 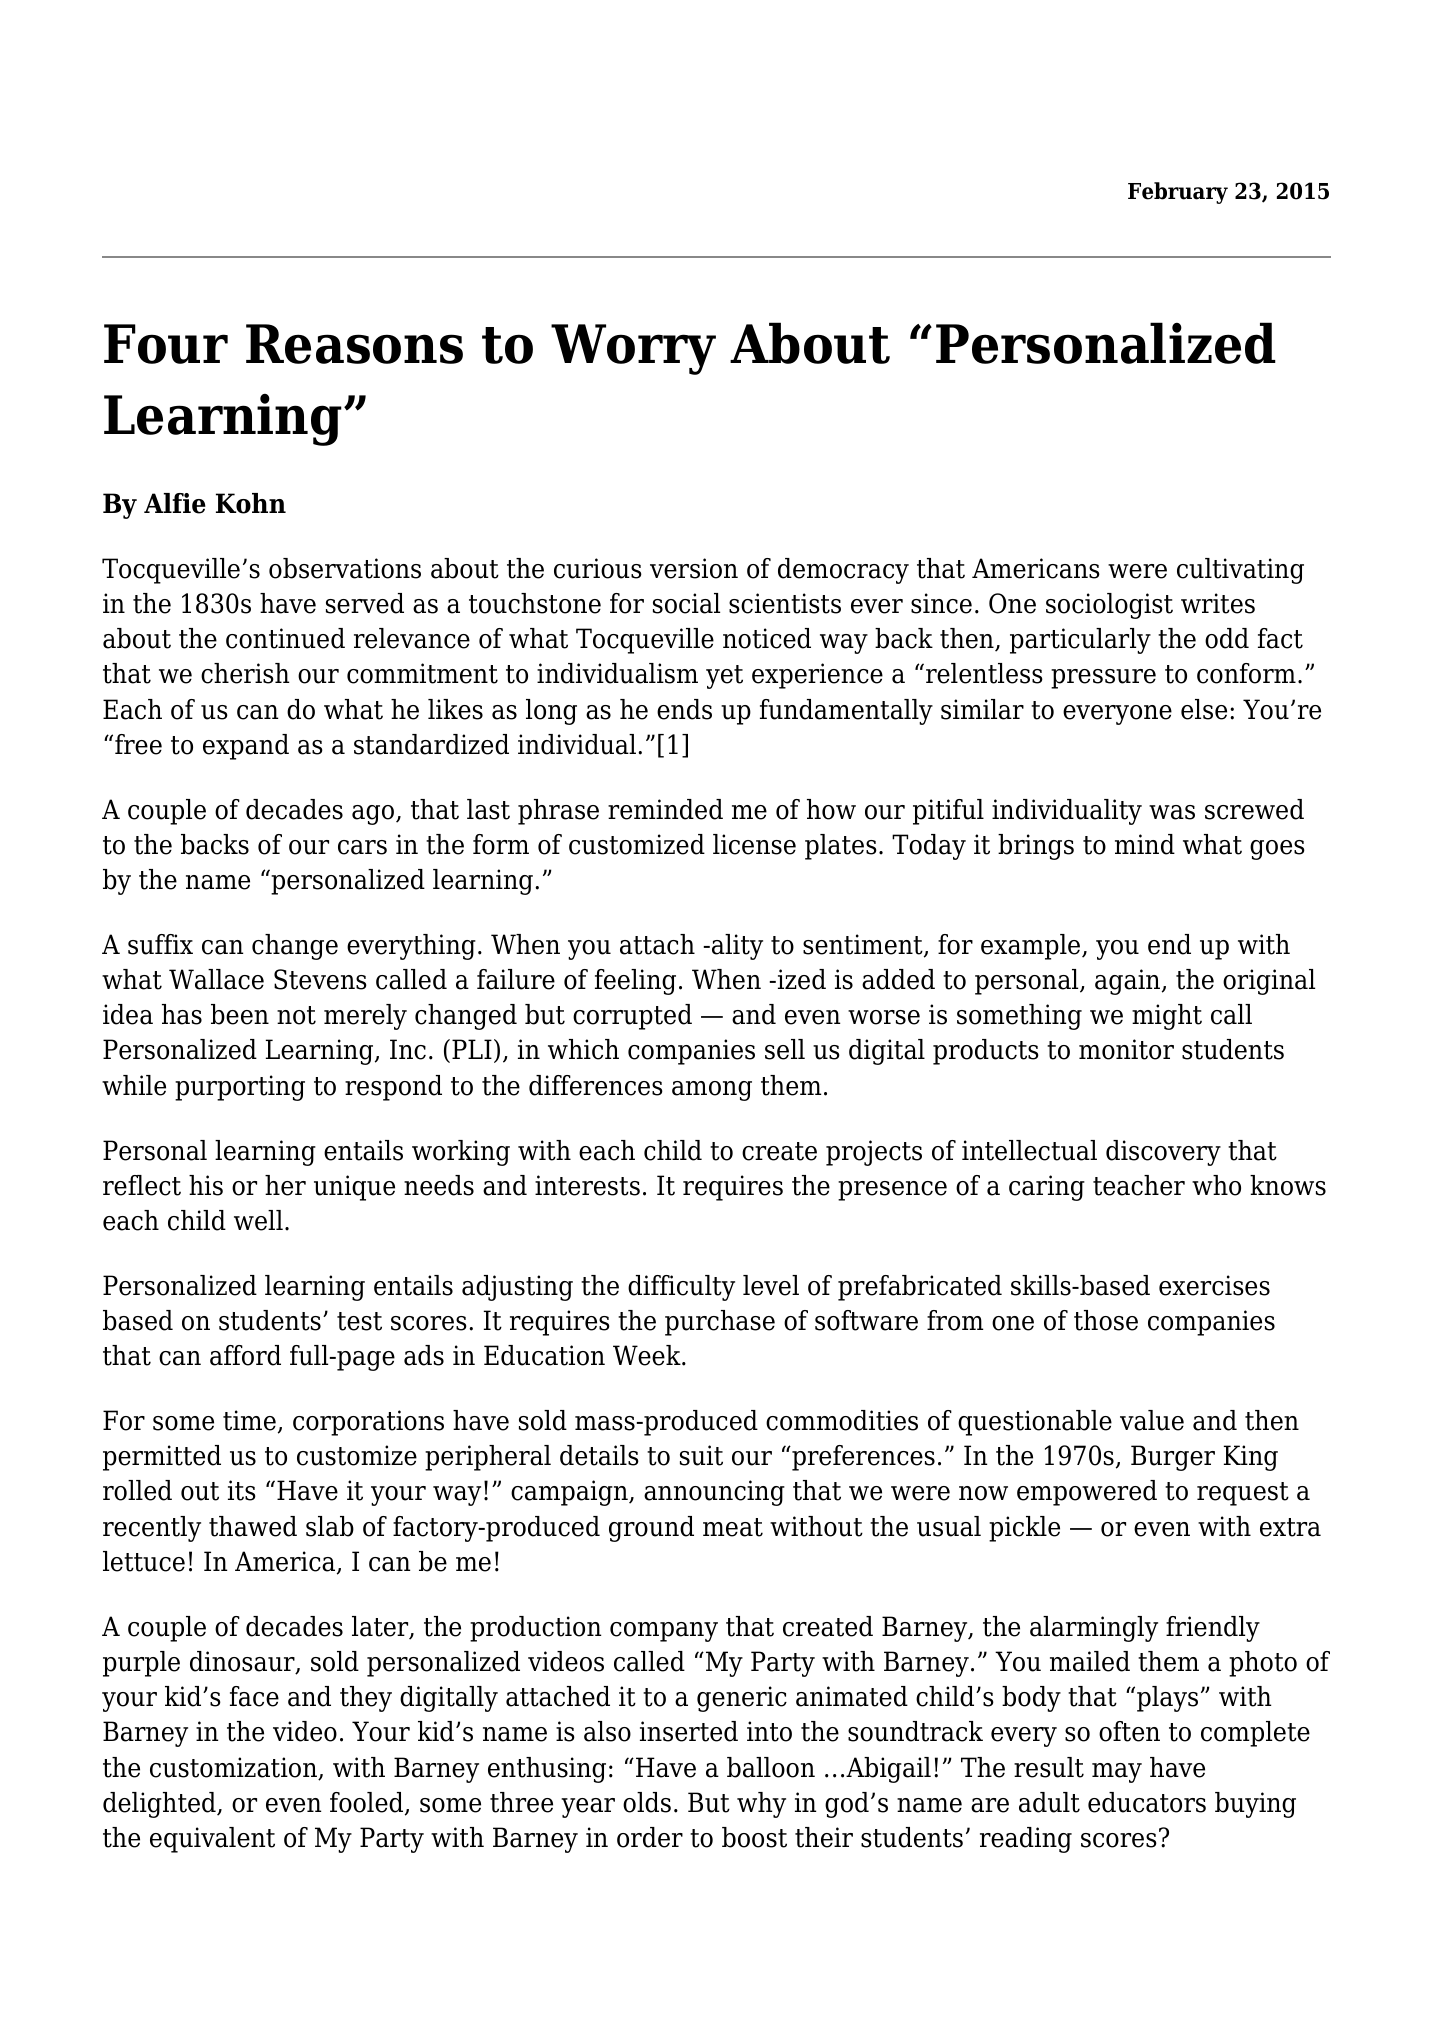 What do you see at coordinates (258, 1220) in the screenshot?
I see `well` at bounding box center [258, 1220].
